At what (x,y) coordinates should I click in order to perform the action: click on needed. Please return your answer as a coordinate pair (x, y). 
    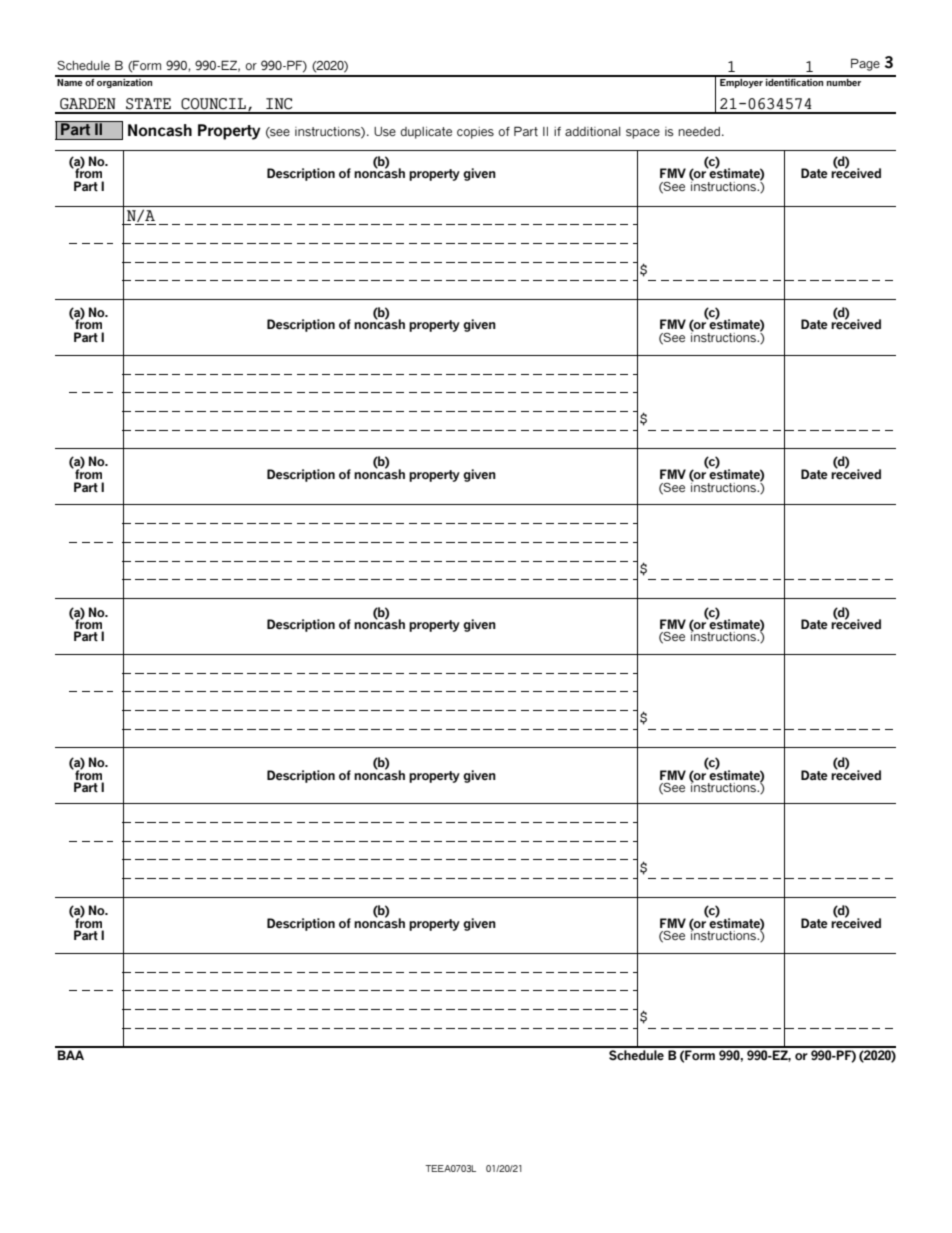
    Looking at the image, I should click on (700, 131).
